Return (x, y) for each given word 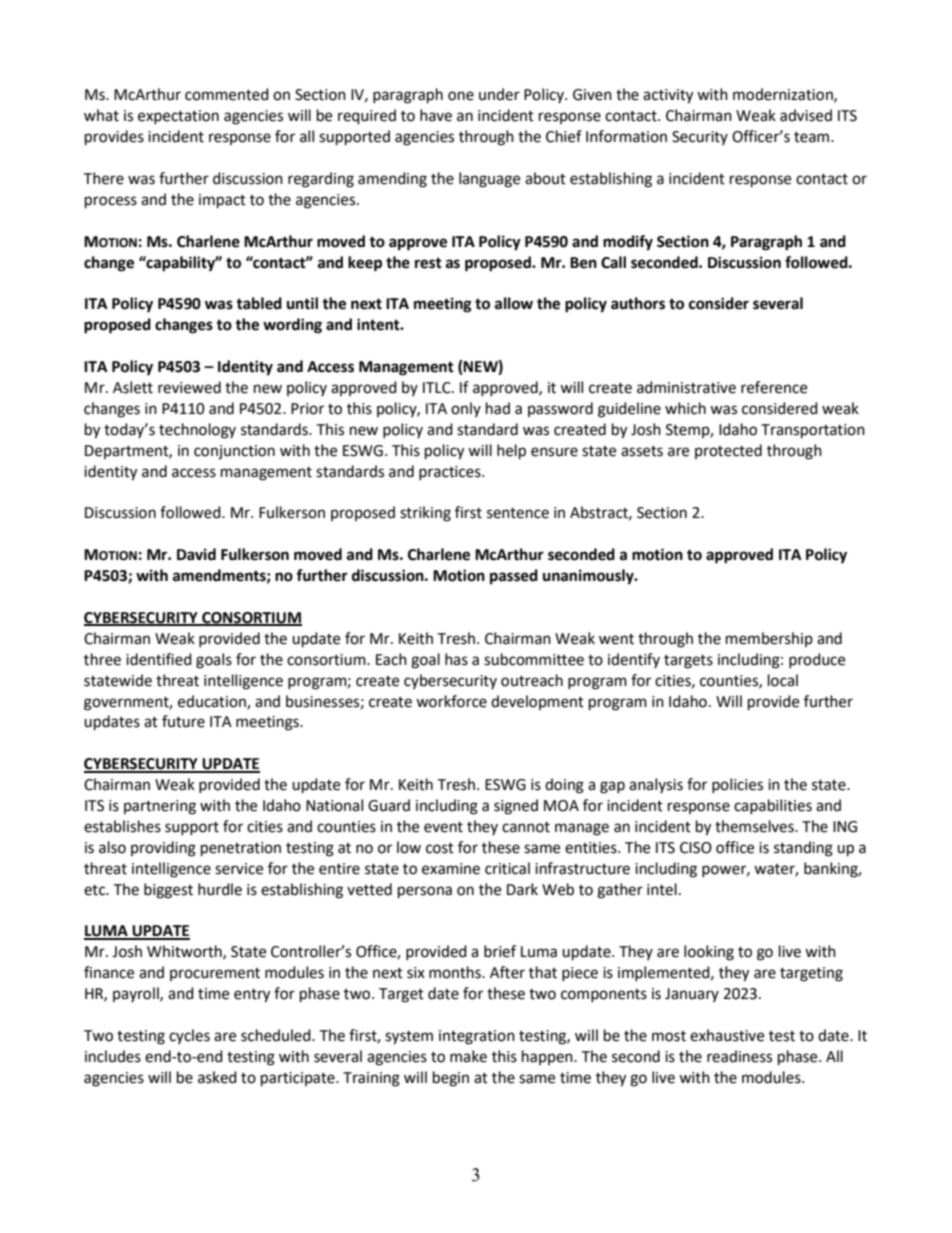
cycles (189, 1036)
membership (769, 639)
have (436, 115)
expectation (178, 117)
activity (668, 96)
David (196, 554)
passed (514, 577)
